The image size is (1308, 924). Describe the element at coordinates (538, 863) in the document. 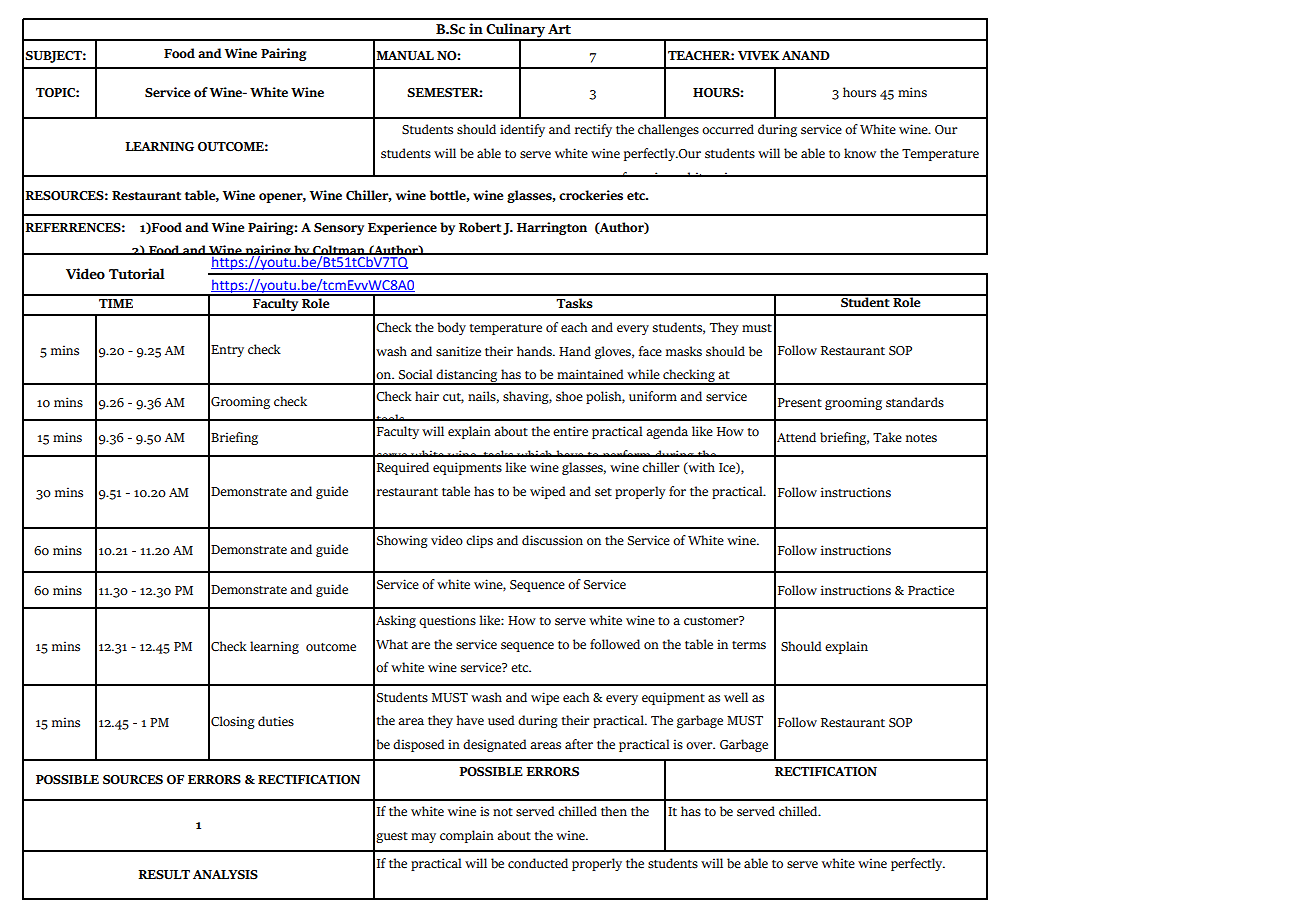

I see `conducted` at that location.
